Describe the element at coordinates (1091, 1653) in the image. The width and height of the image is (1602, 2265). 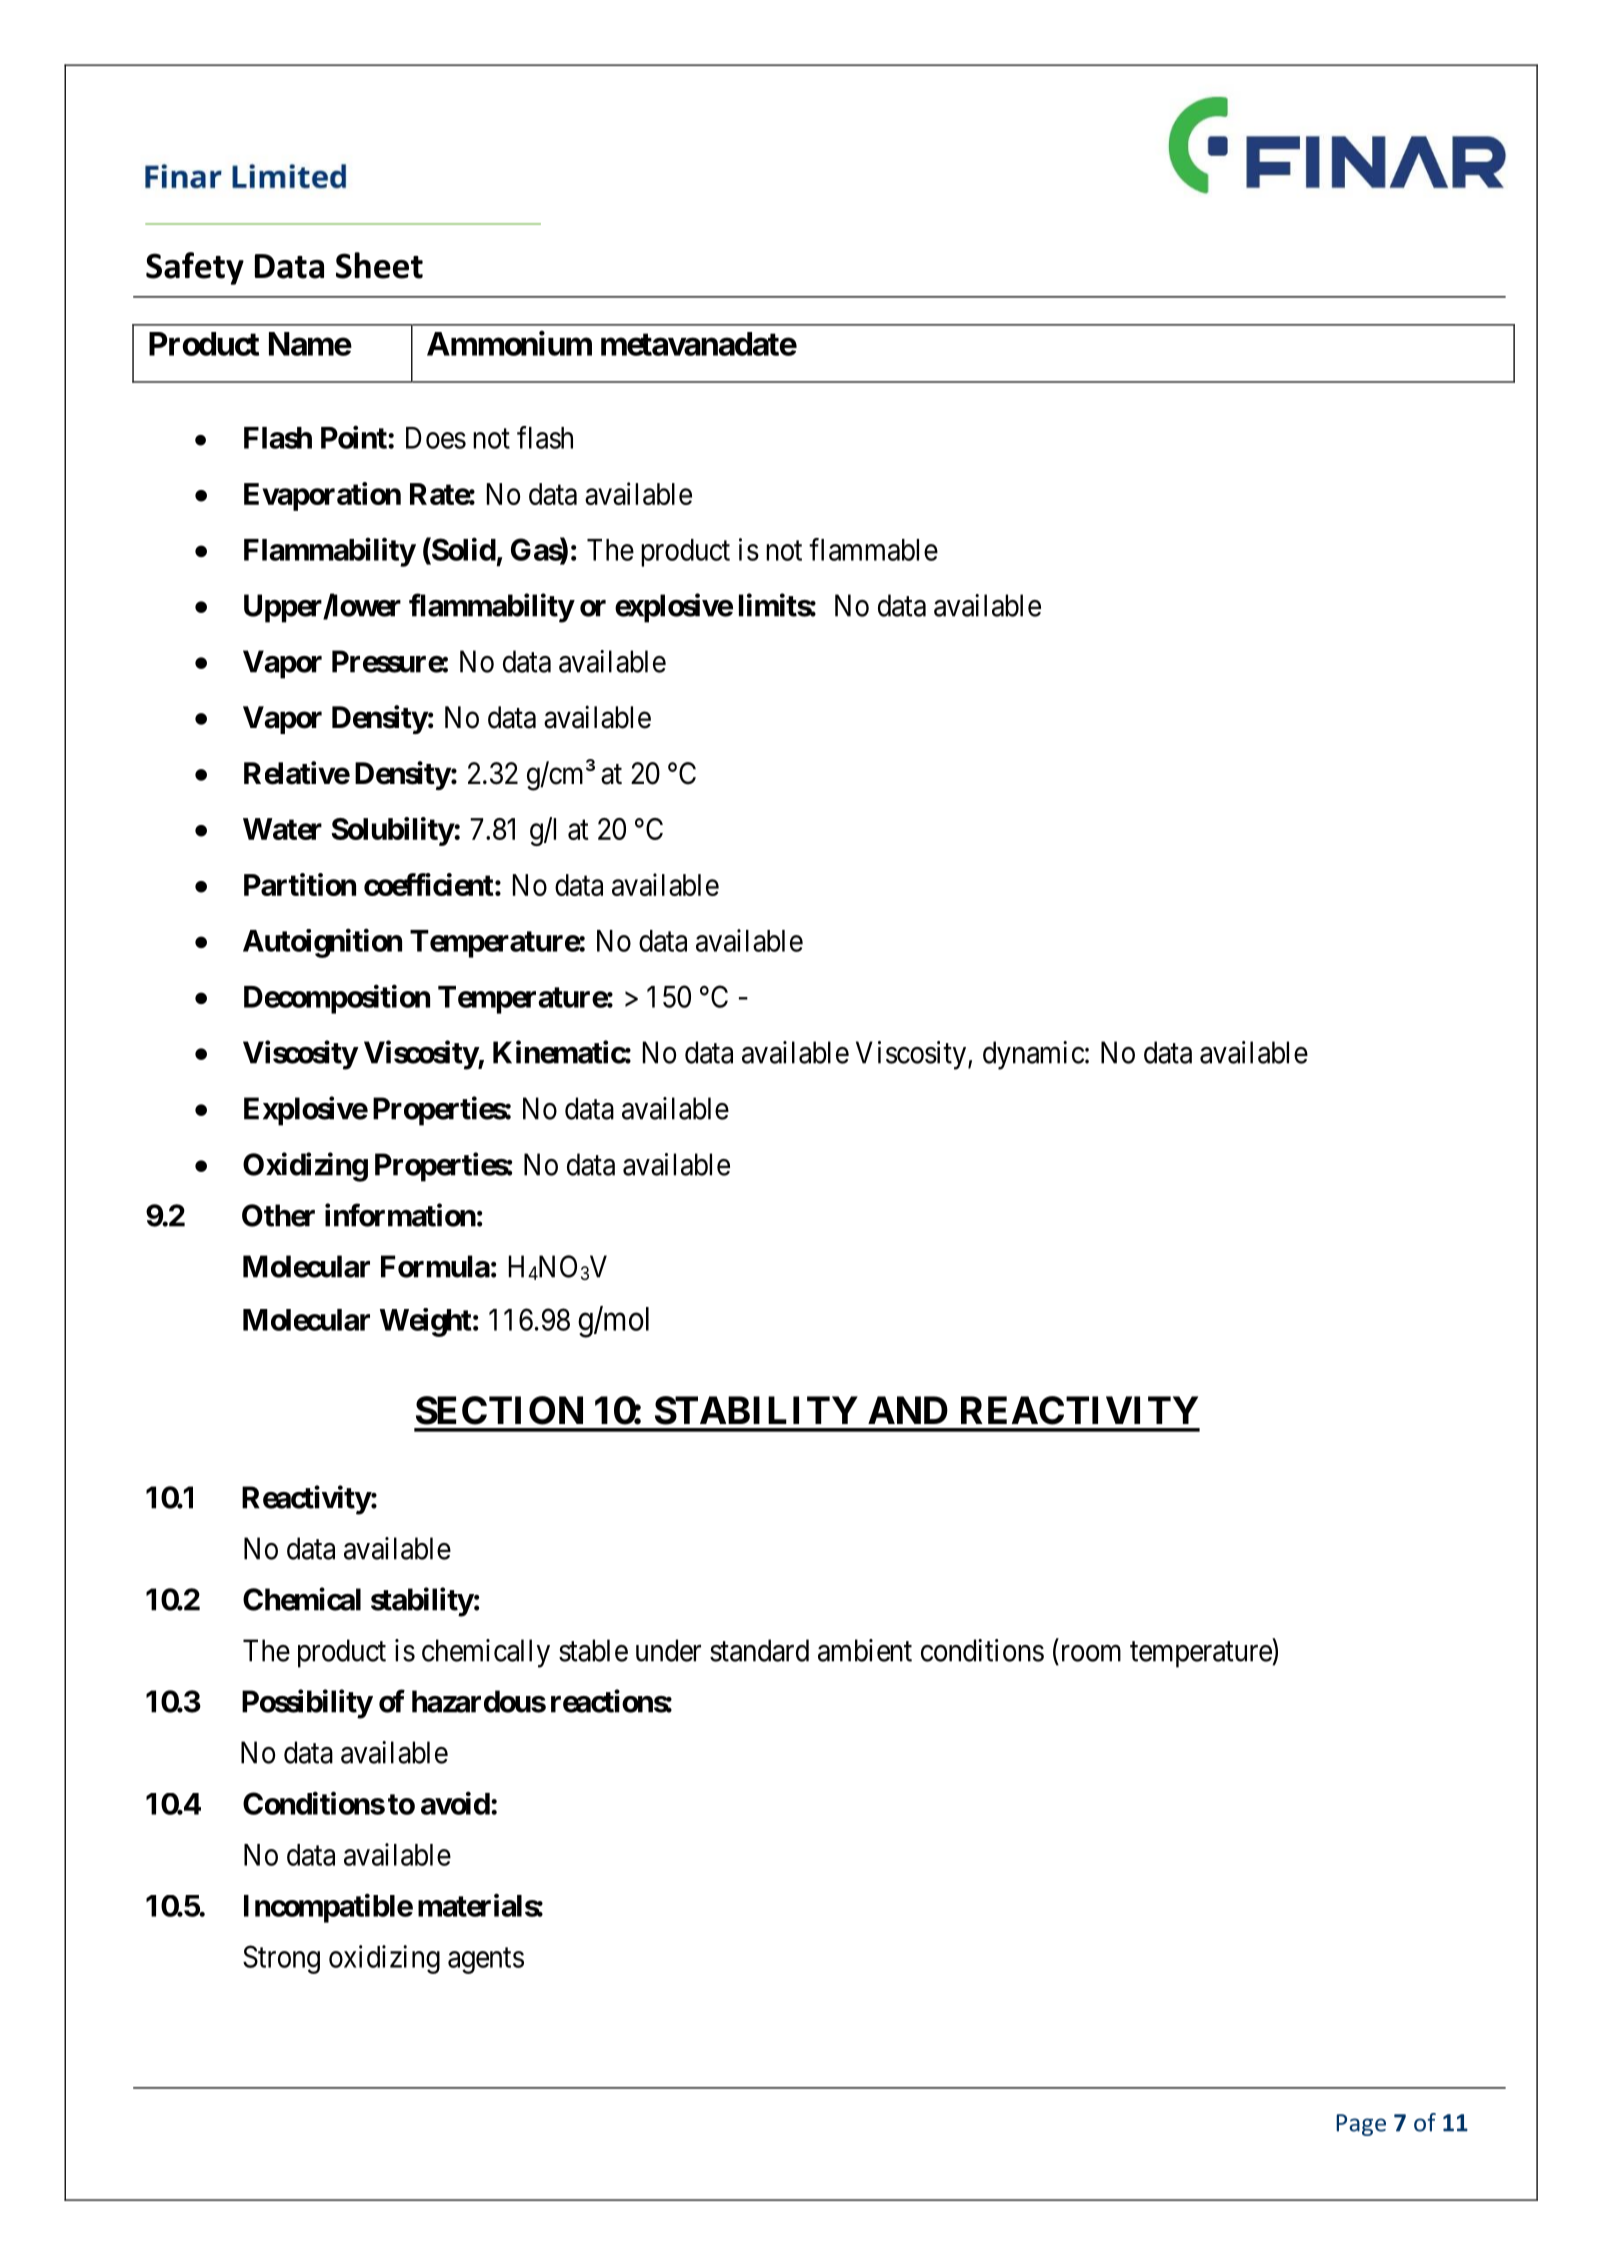
I see `room` at that location.
